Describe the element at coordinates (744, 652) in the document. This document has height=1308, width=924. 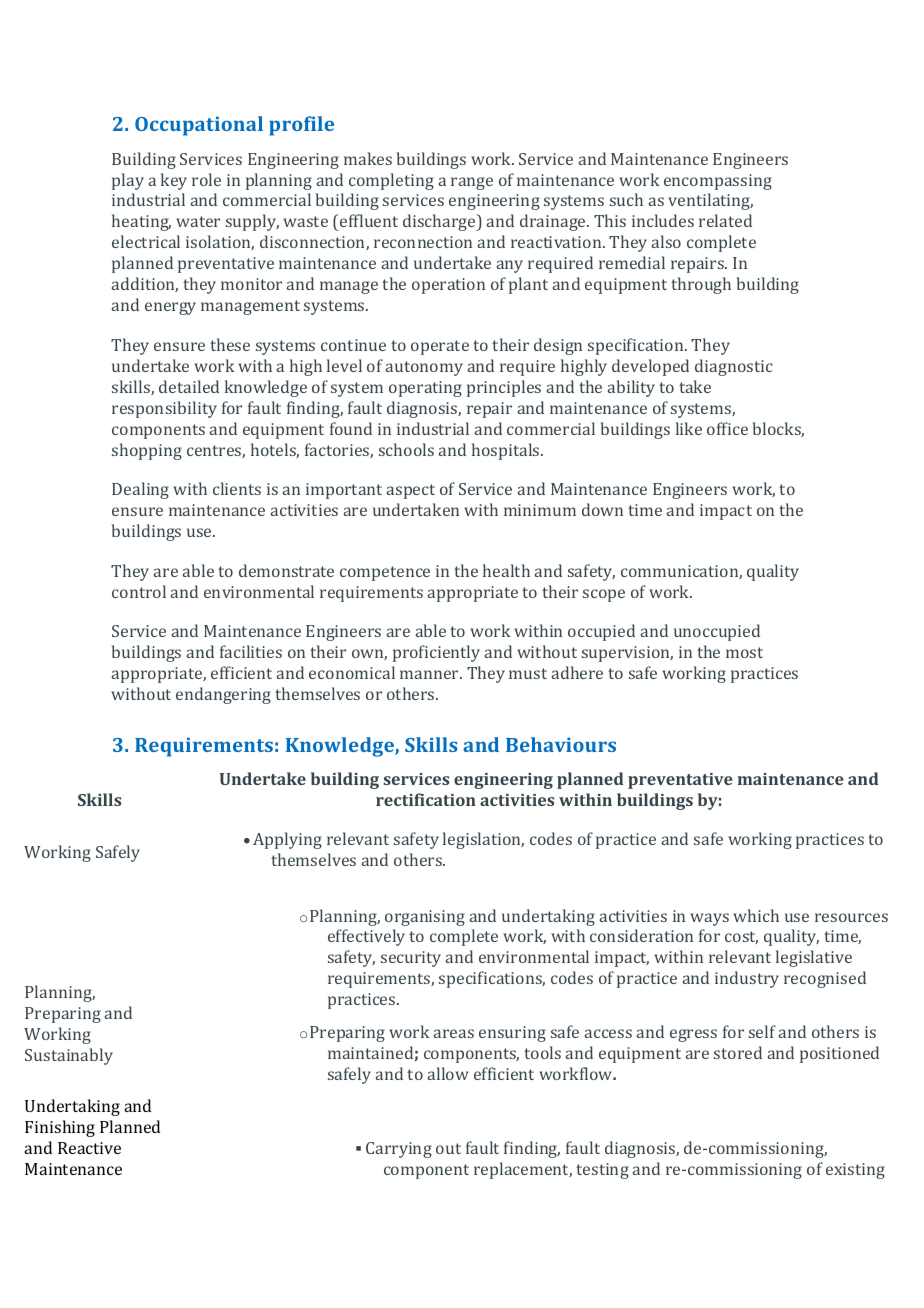
I see `most` at that location.
